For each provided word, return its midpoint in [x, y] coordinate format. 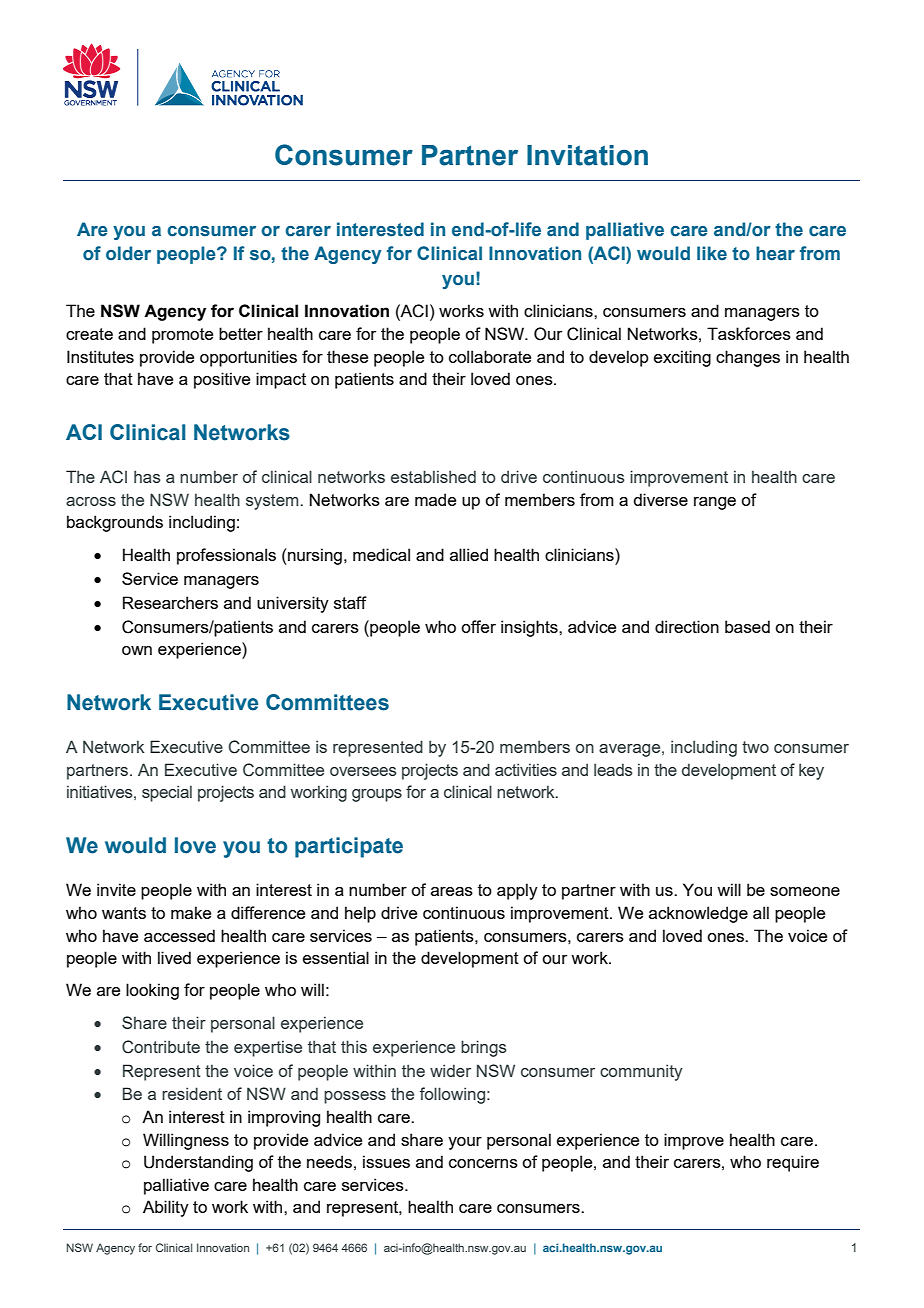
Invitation [587, 155]
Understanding [198, 1163]
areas [452, 891]
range [715, 503]
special [167, 793]
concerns [483, 1163]
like [712, 253]
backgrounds [115, 523]
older [128, 253]
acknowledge [698, 914]
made [435, 499]
